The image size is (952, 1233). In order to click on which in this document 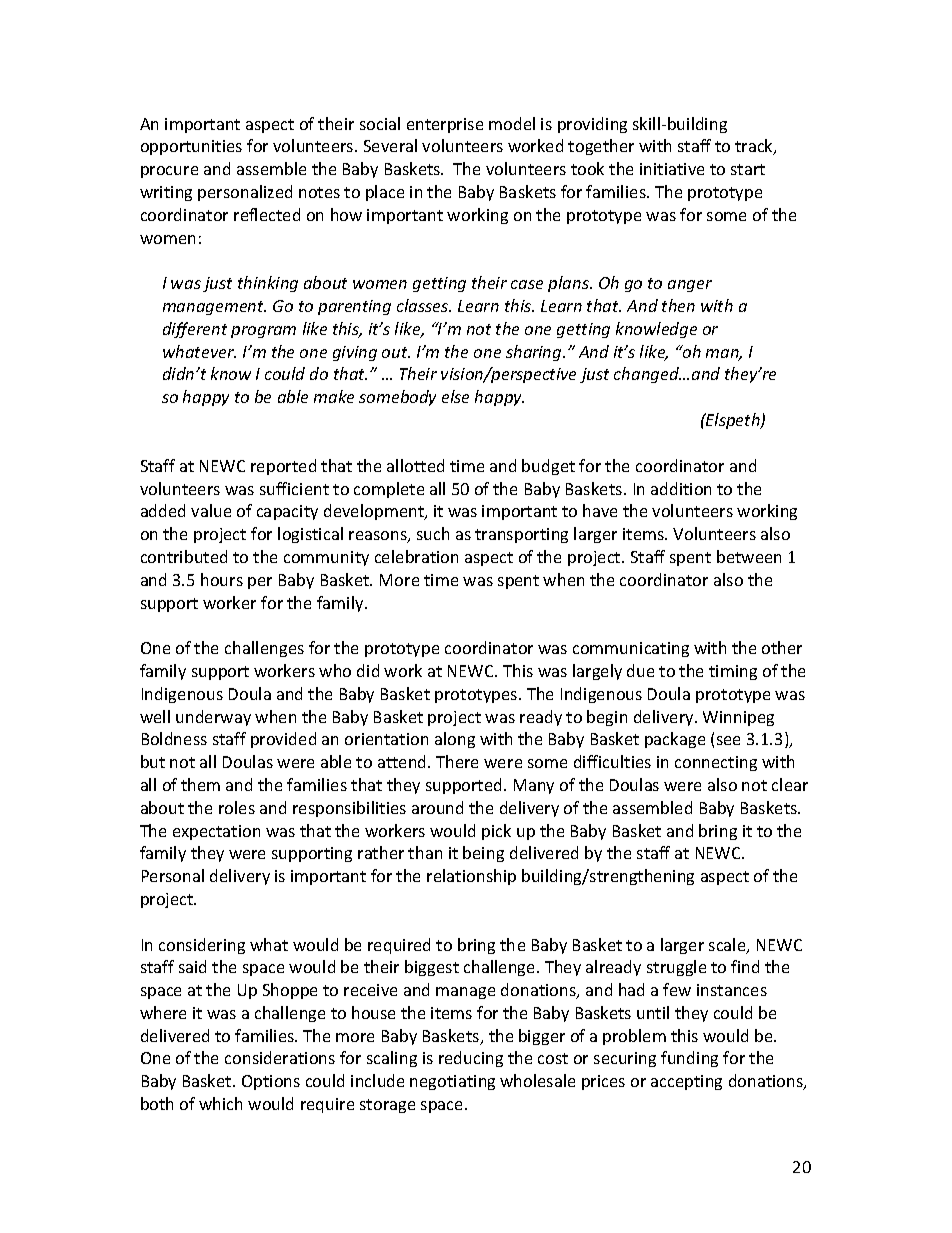, I will do `click(220, 1103)`.
